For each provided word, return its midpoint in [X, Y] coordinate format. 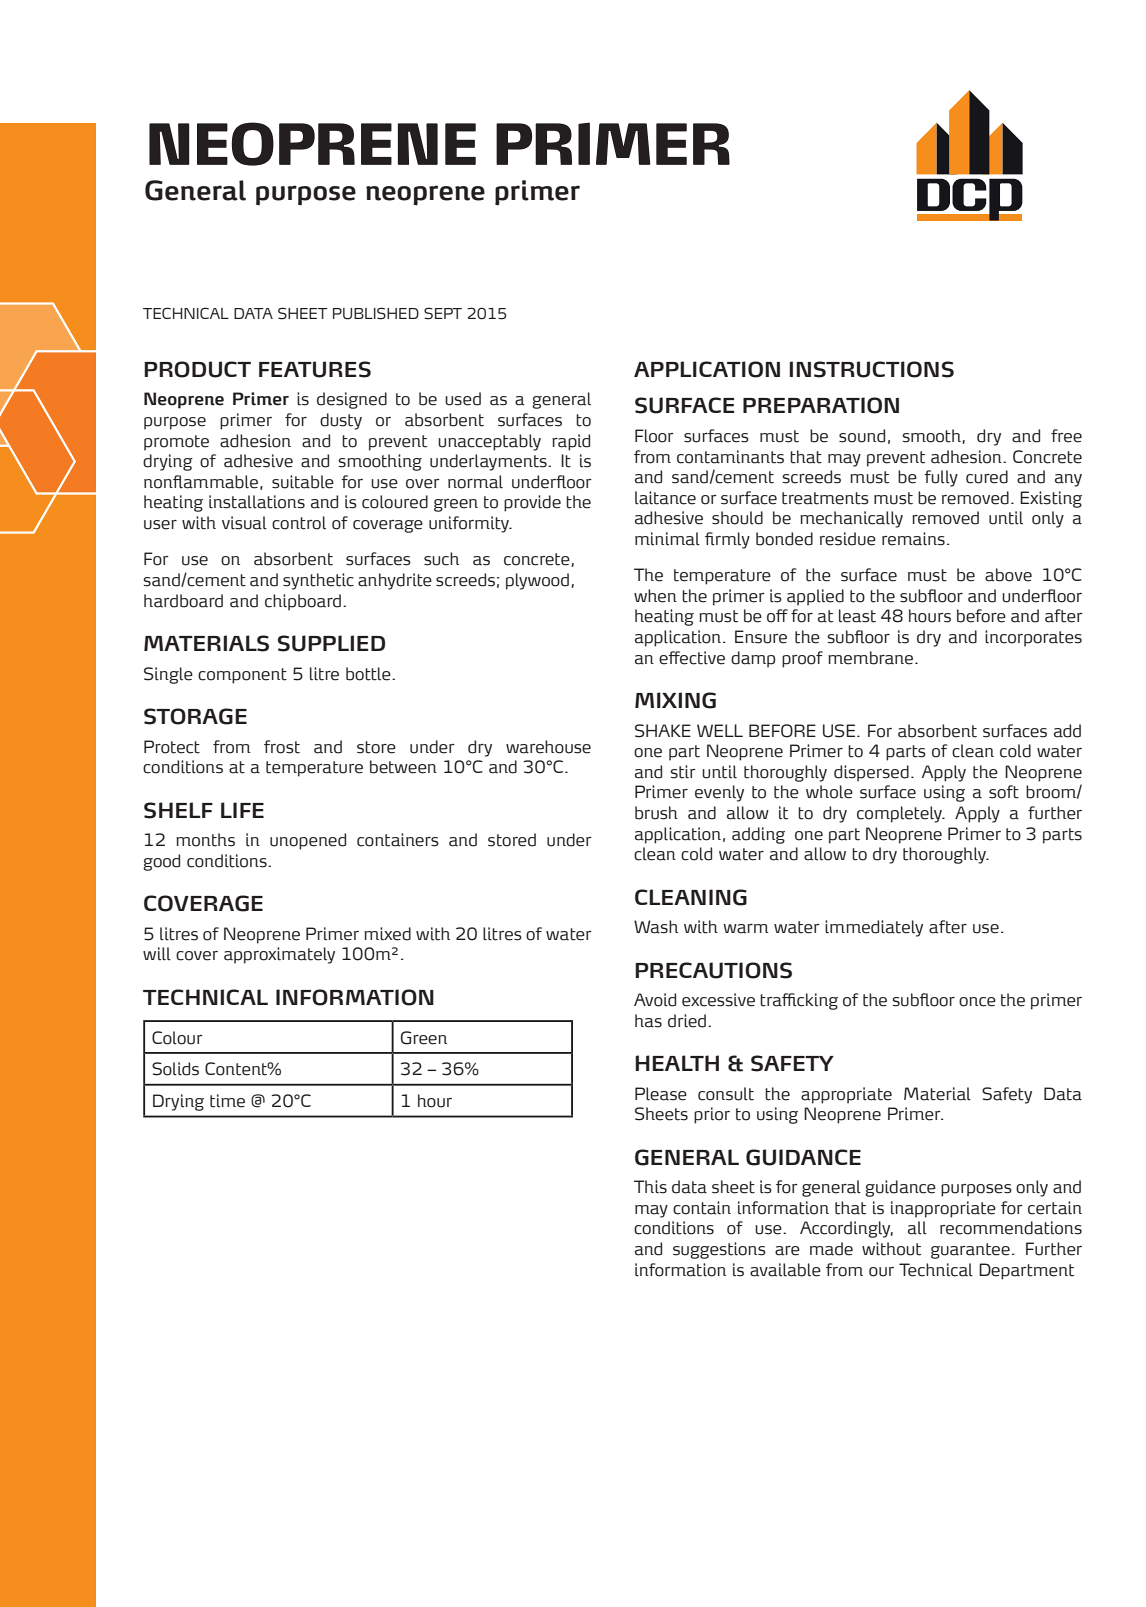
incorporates [1033, 638]
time [227, 1101]
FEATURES [315, 369]
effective [692, 658]
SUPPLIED [331, 643]
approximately [279, 955]
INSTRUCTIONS [871, 369]
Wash [656, 927]
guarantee [970, 1251]
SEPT [443, 313]
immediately [874, 928]
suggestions [719, 1250]
